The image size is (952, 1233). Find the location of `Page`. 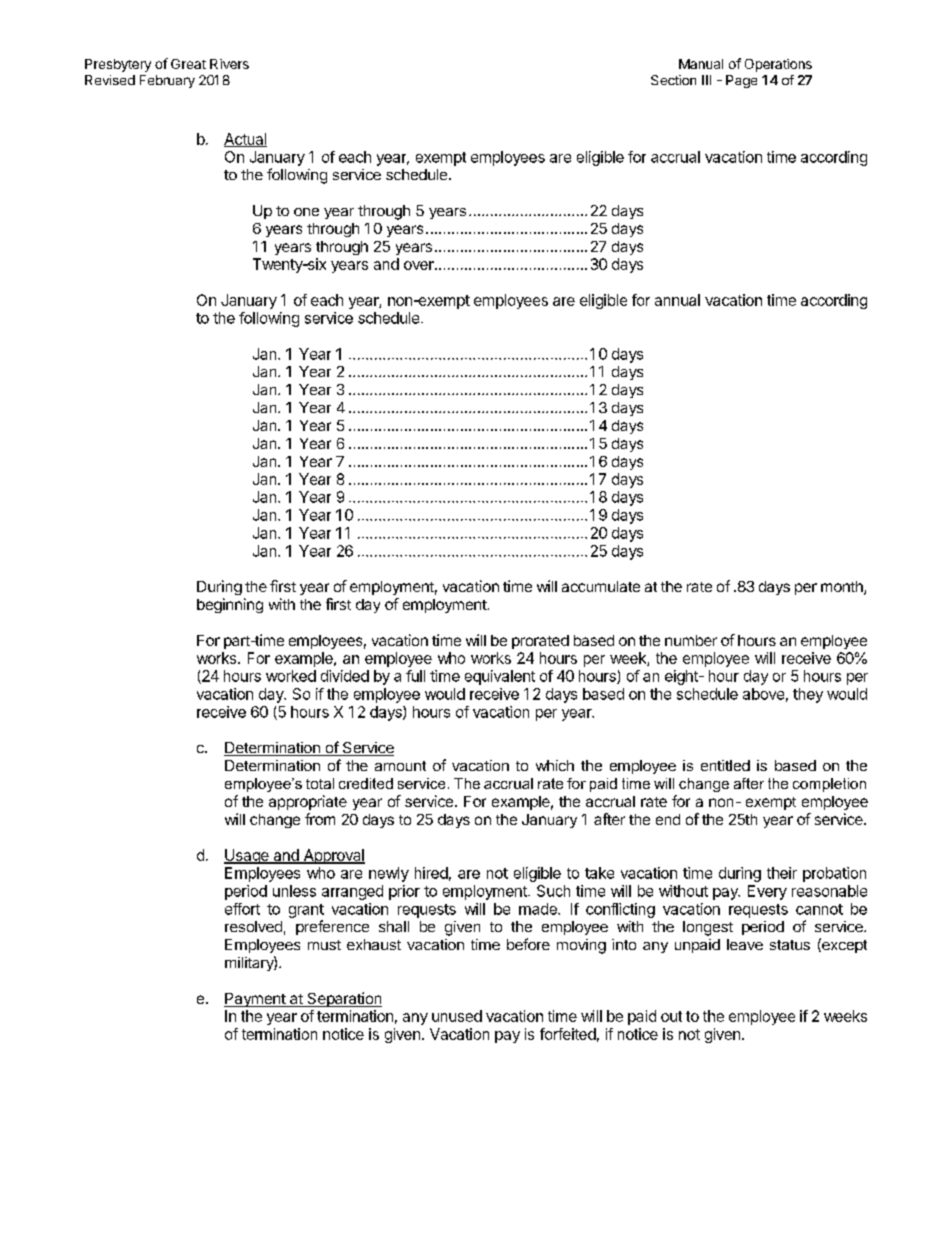

Page is located at coordinates (741, 81).
